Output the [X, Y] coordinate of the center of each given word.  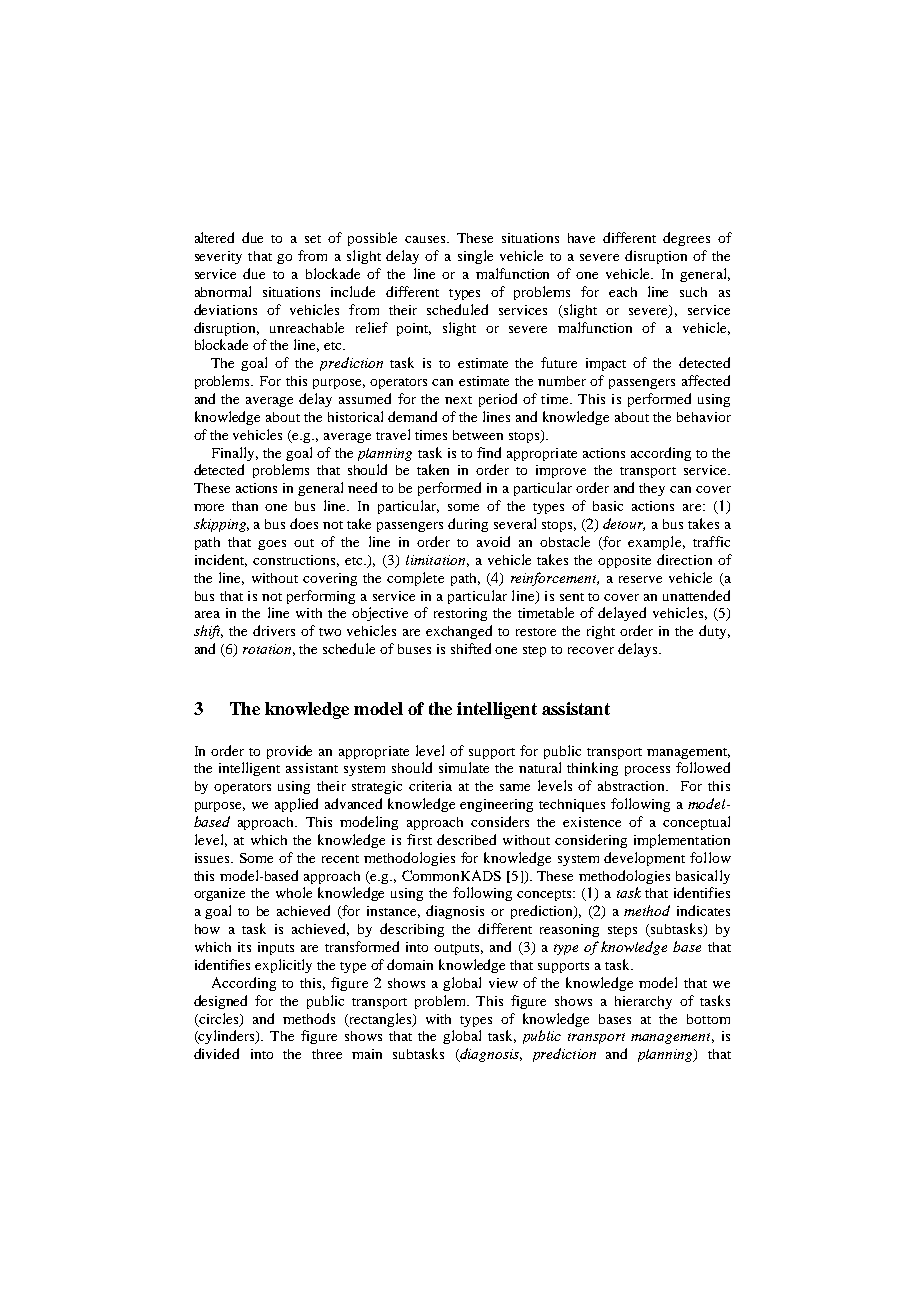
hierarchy [643, 1002]
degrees [686, 239]
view [503, 983]
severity [218, 257]
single [475, 257]
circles [219, 1019]
